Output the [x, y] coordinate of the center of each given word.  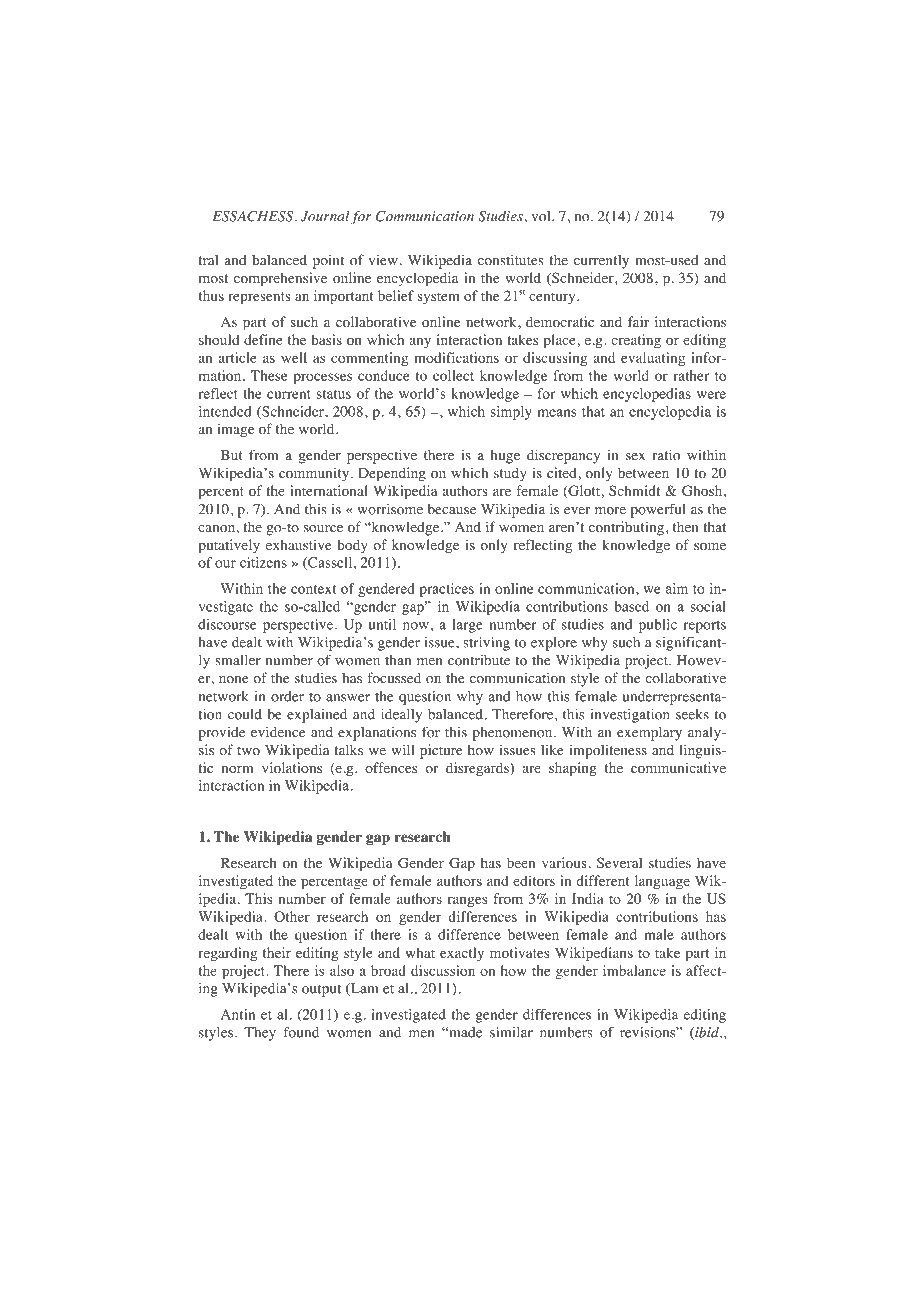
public [658, 626]
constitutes [510, 260]
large [467, 626]
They [260, 1034]
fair [638, 321]
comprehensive [280, 279]
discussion [443, 970]
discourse [227, 624]
